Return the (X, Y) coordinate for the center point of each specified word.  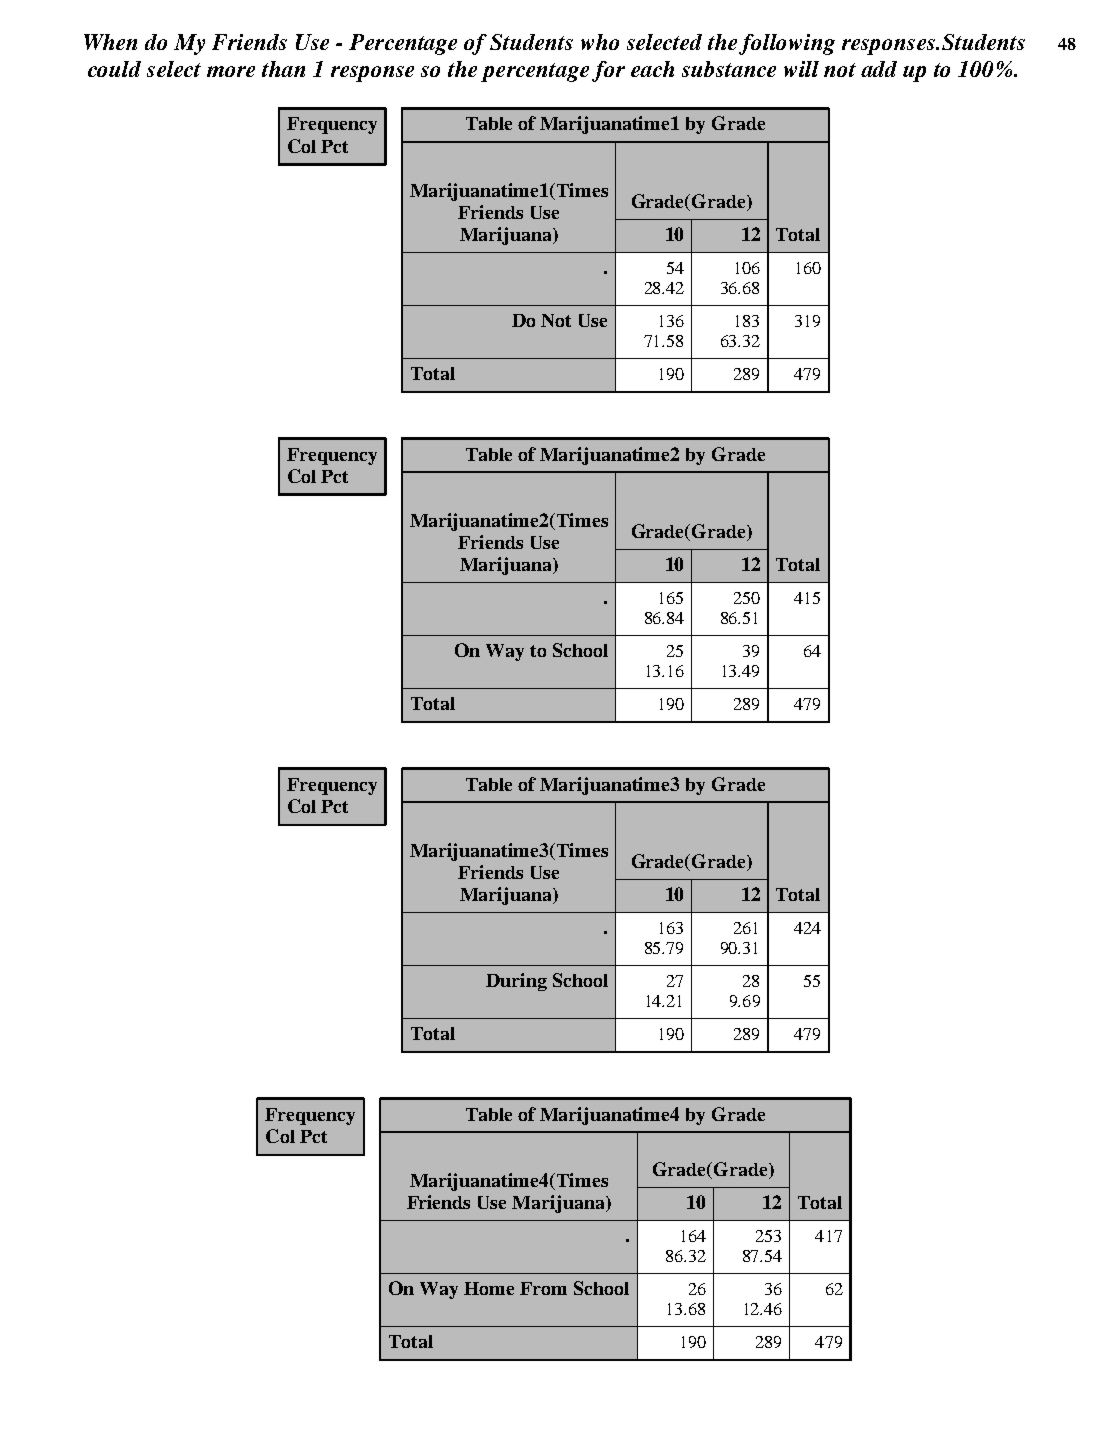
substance (729, 69)
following (787, 44)
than (283, 69)
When (110, 42)
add (879, 69)
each (652, 69)
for (608, 71)
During (516, 982)
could (114, 69)
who (600, 42)
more (231, 71)
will (801, 69)
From (543, 1288)
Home (489, 1288)
